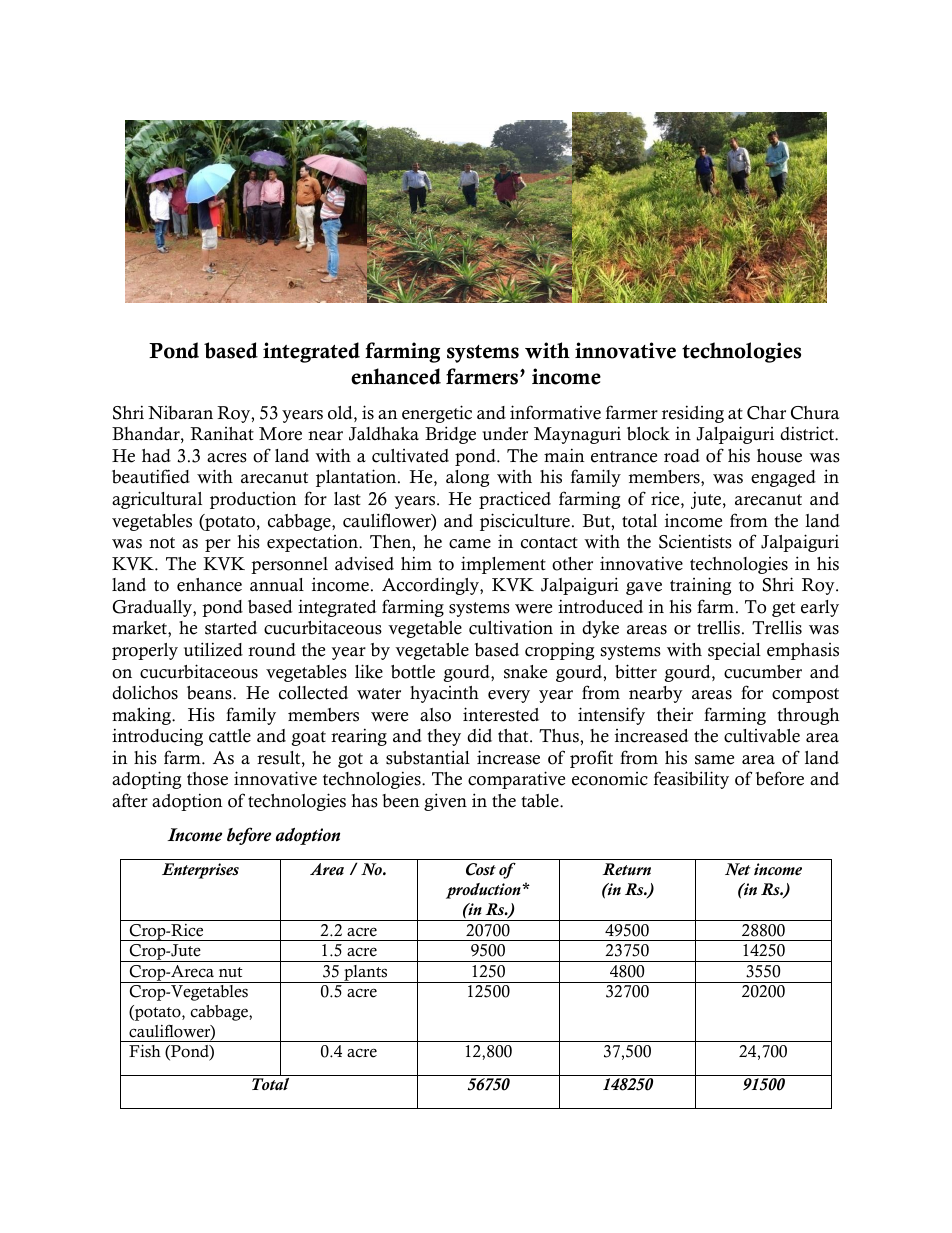 The image size is (952, 1233). I want to click on those, so click(207, 779).
